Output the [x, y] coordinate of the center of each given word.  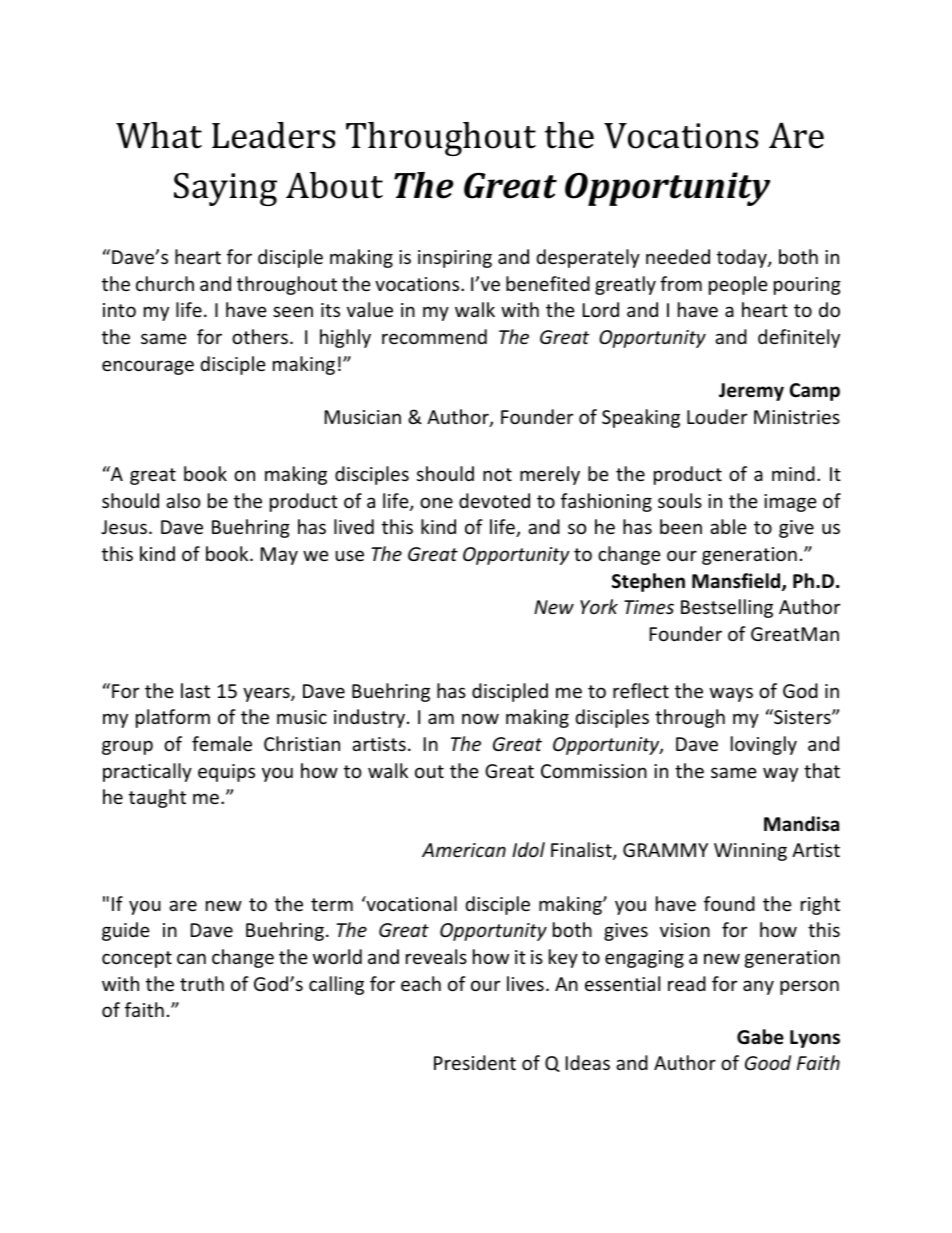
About [334, 185]
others [261, 336]
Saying [225, 189]
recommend [434, 336]
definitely [799, 338]
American [464, 850]
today [743, 258]
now [480, 718]
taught [157, 798]
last [195, 690]
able [728, 526]
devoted [494, 500]
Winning [750, 852]
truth [202, 983]
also [183, 500]
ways [731, 694]
